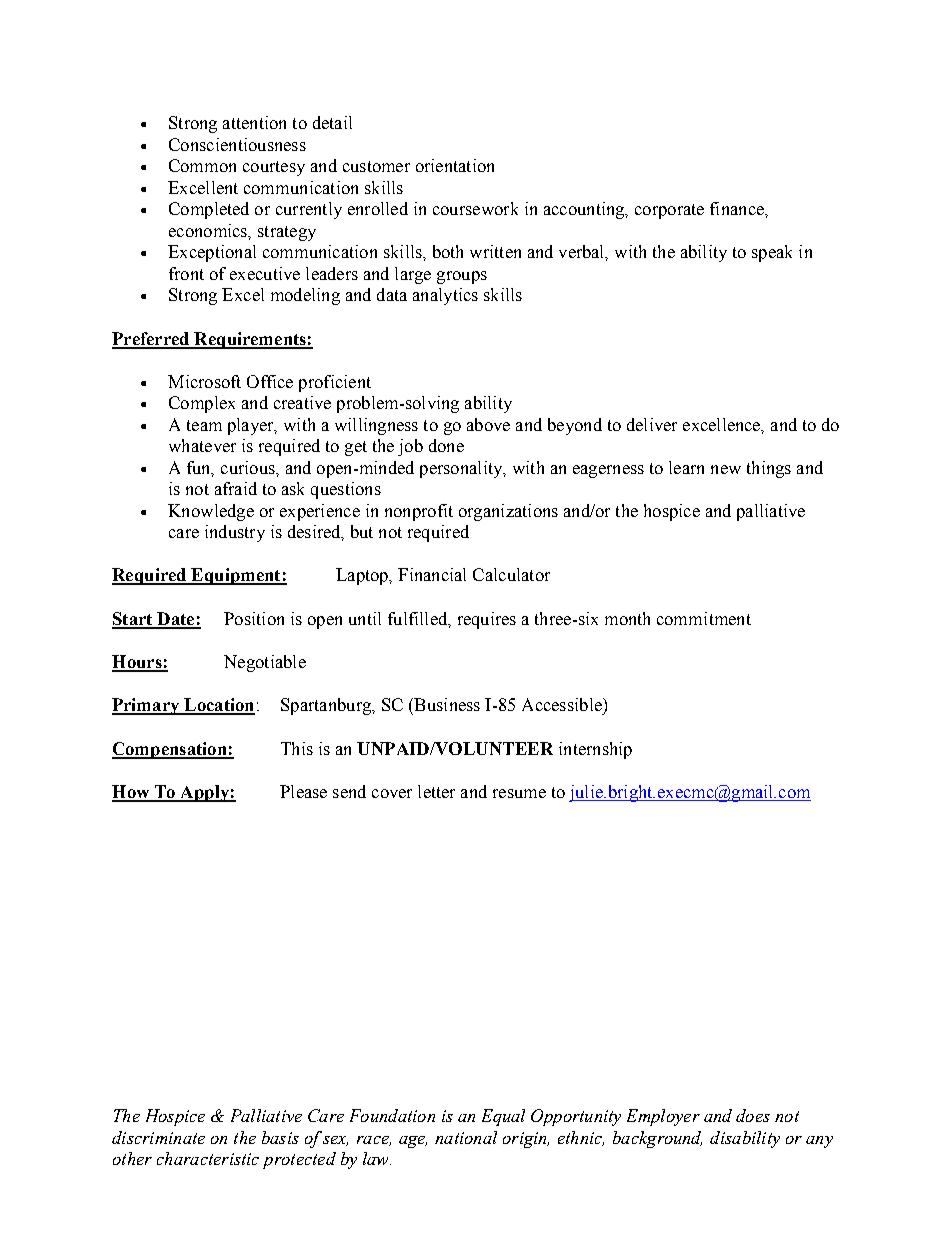  What do you see at coordinates (202, 165) in the screenshot?
I see `Common` at bounding box center [202, 165].
